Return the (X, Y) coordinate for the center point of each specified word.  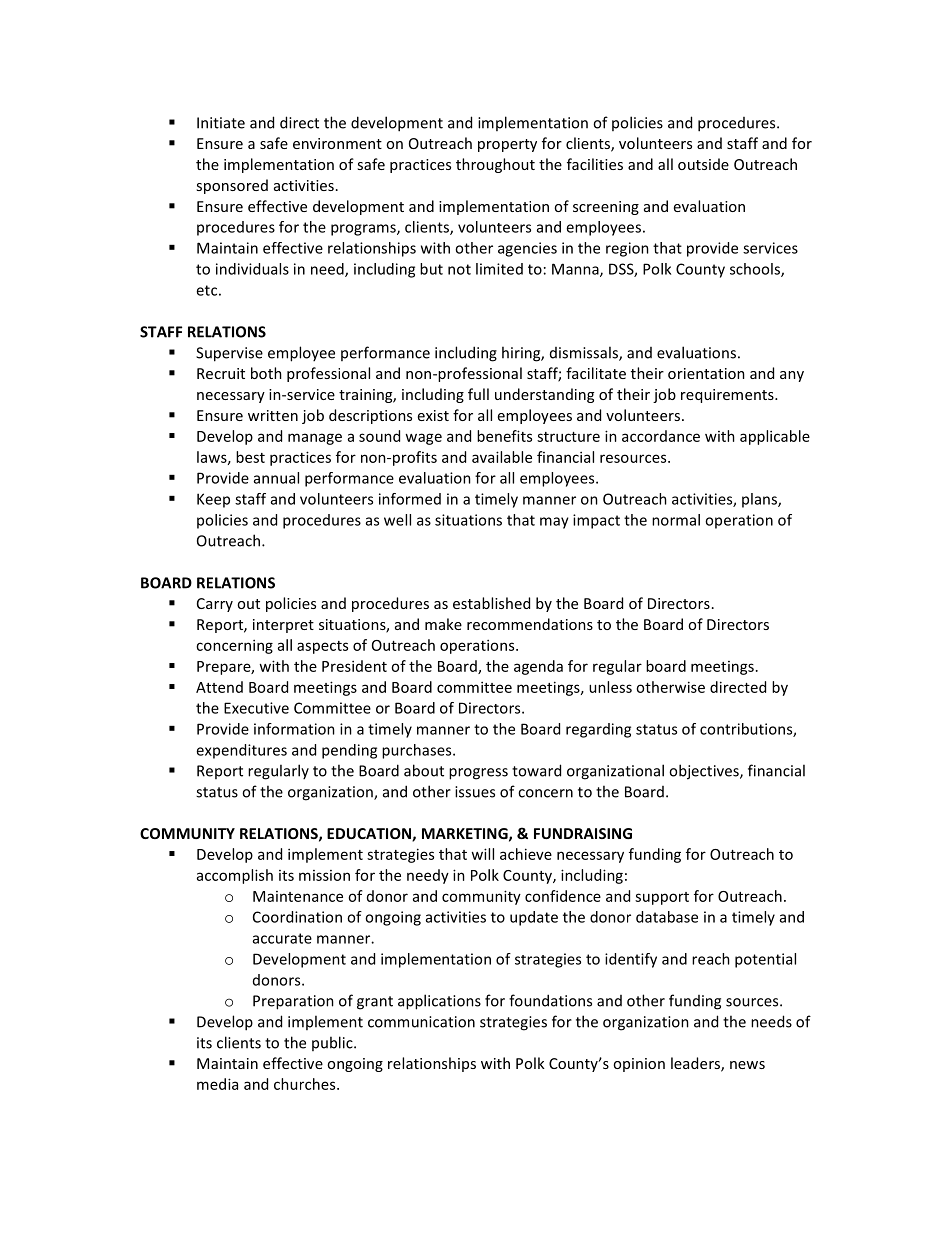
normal (676, 520)
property (507, 145)
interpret (283, 626)
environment (337, 143)
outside (703, 164)
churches (306, 1084)
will (482, 854)
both (266, 373)
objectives (705, 772)
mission (324, 875)
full (478, 394)
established (491, 603)
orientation (706, 373)
